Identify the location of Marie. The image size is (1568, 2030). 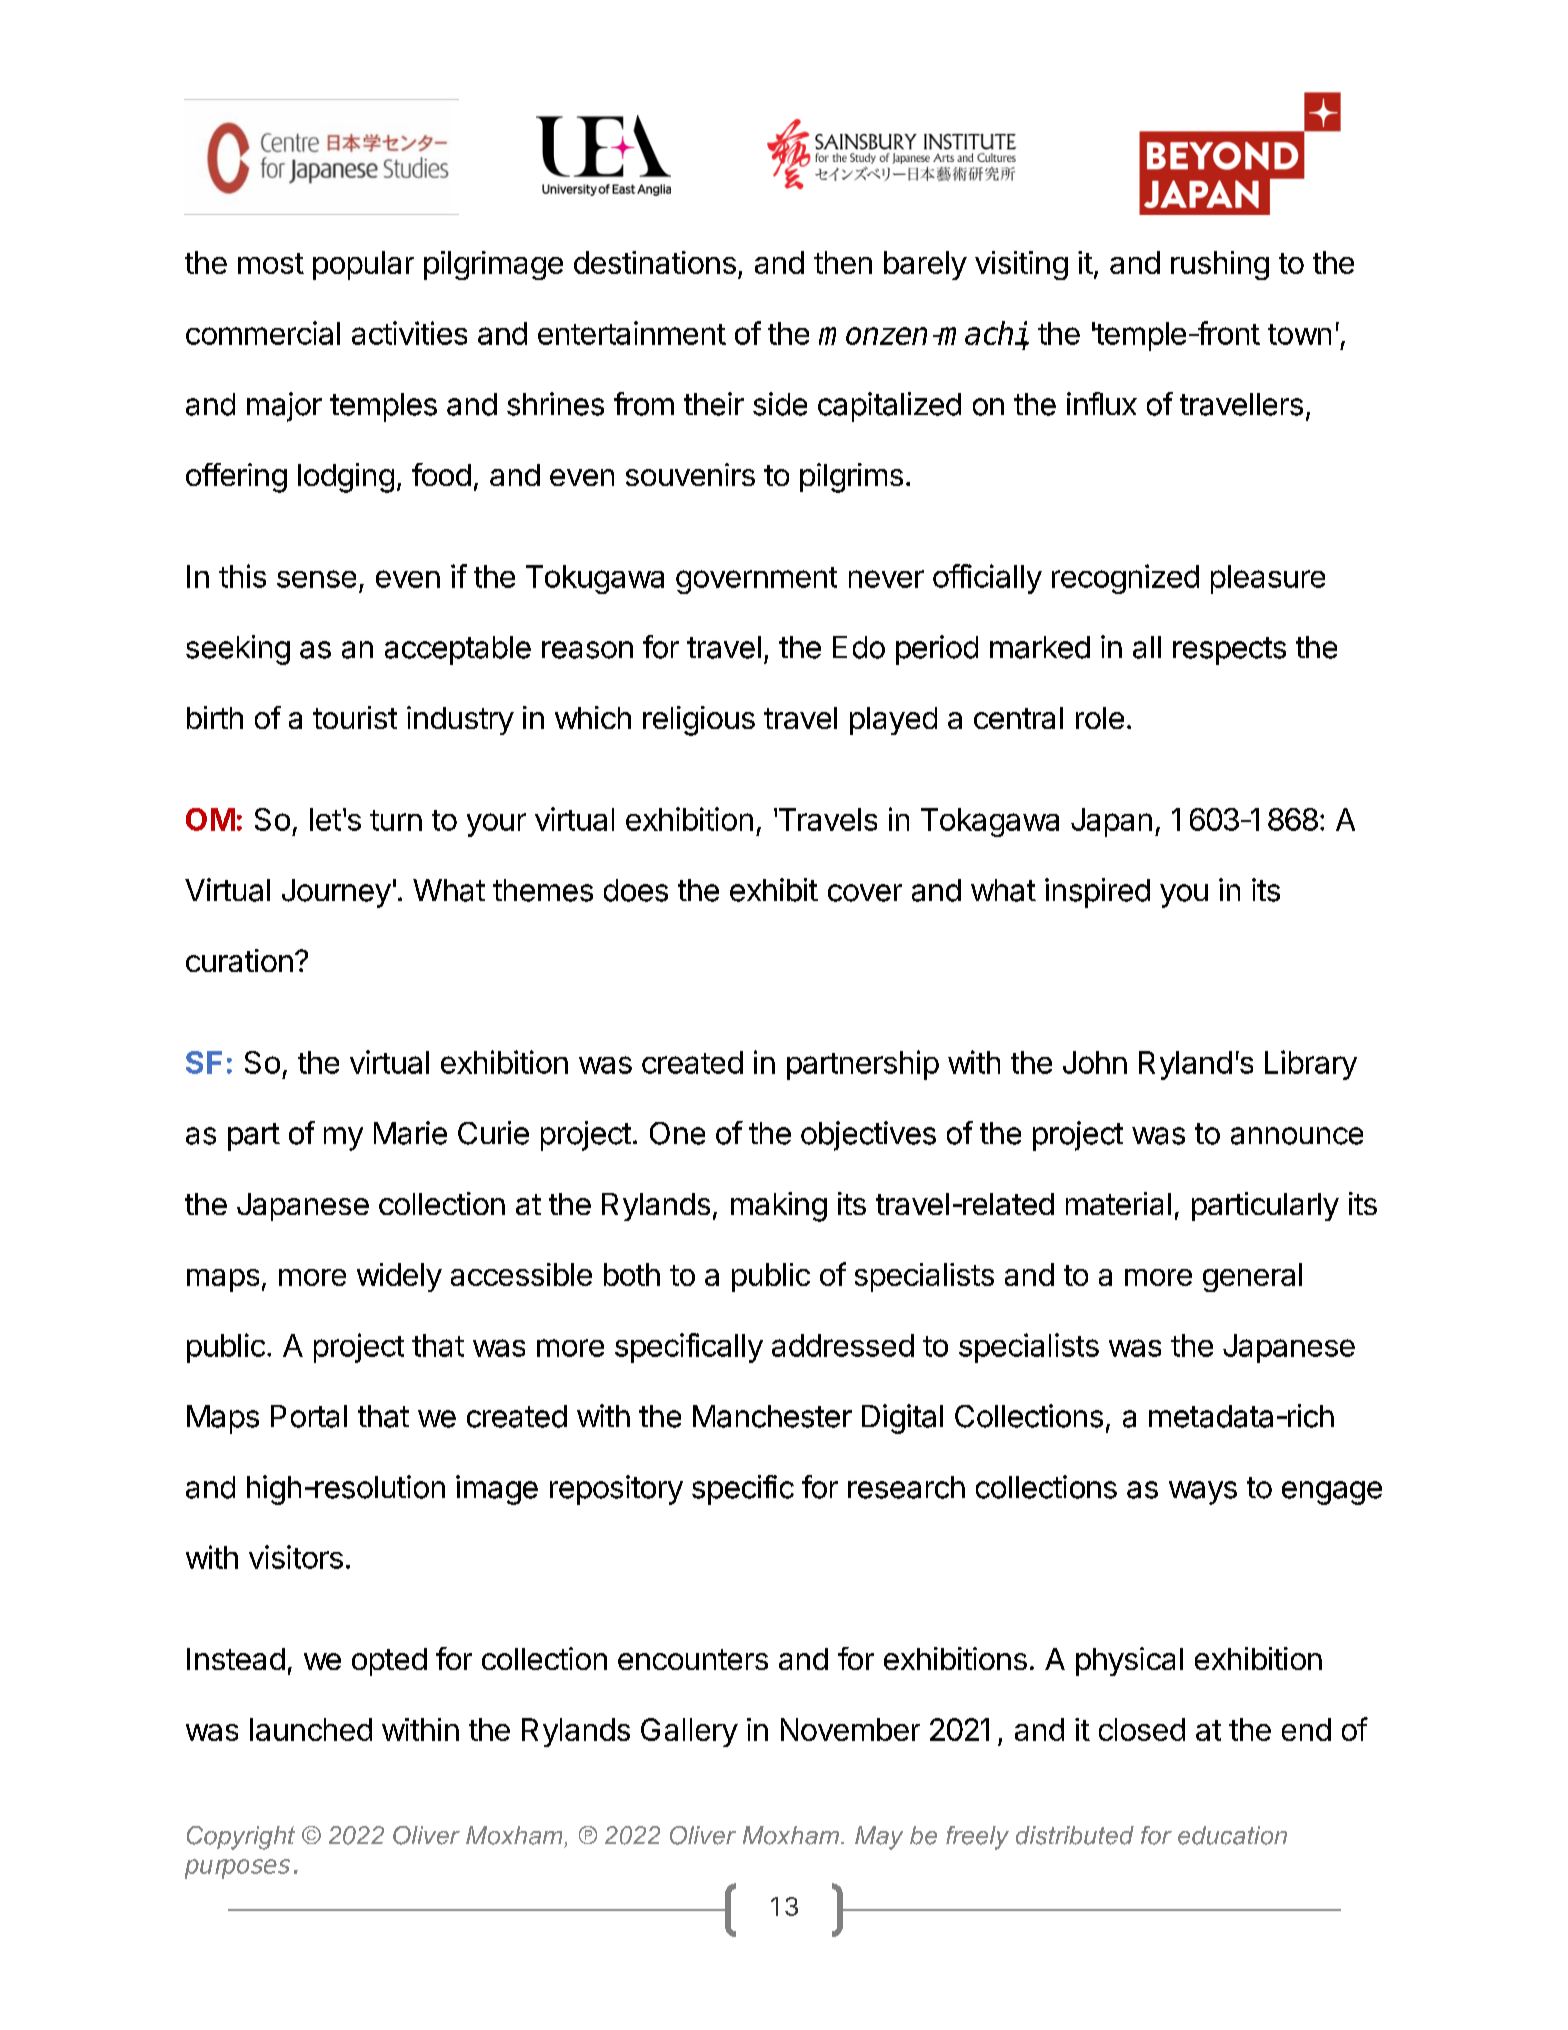
(410, 1133).
